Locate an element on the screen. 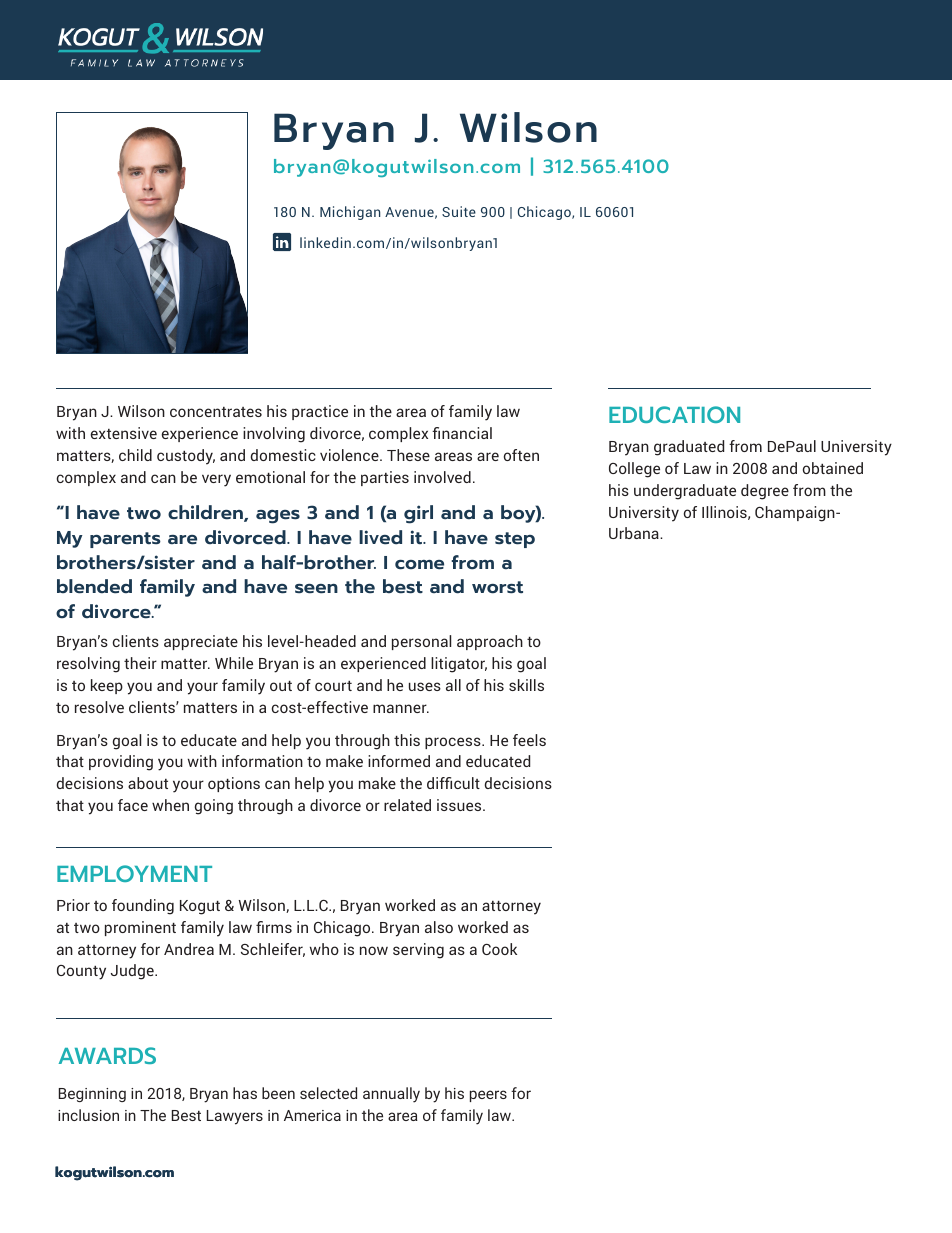 The width and height of the screenshot is (952, 1233). Michigan is located at coordinates (350, 213).
